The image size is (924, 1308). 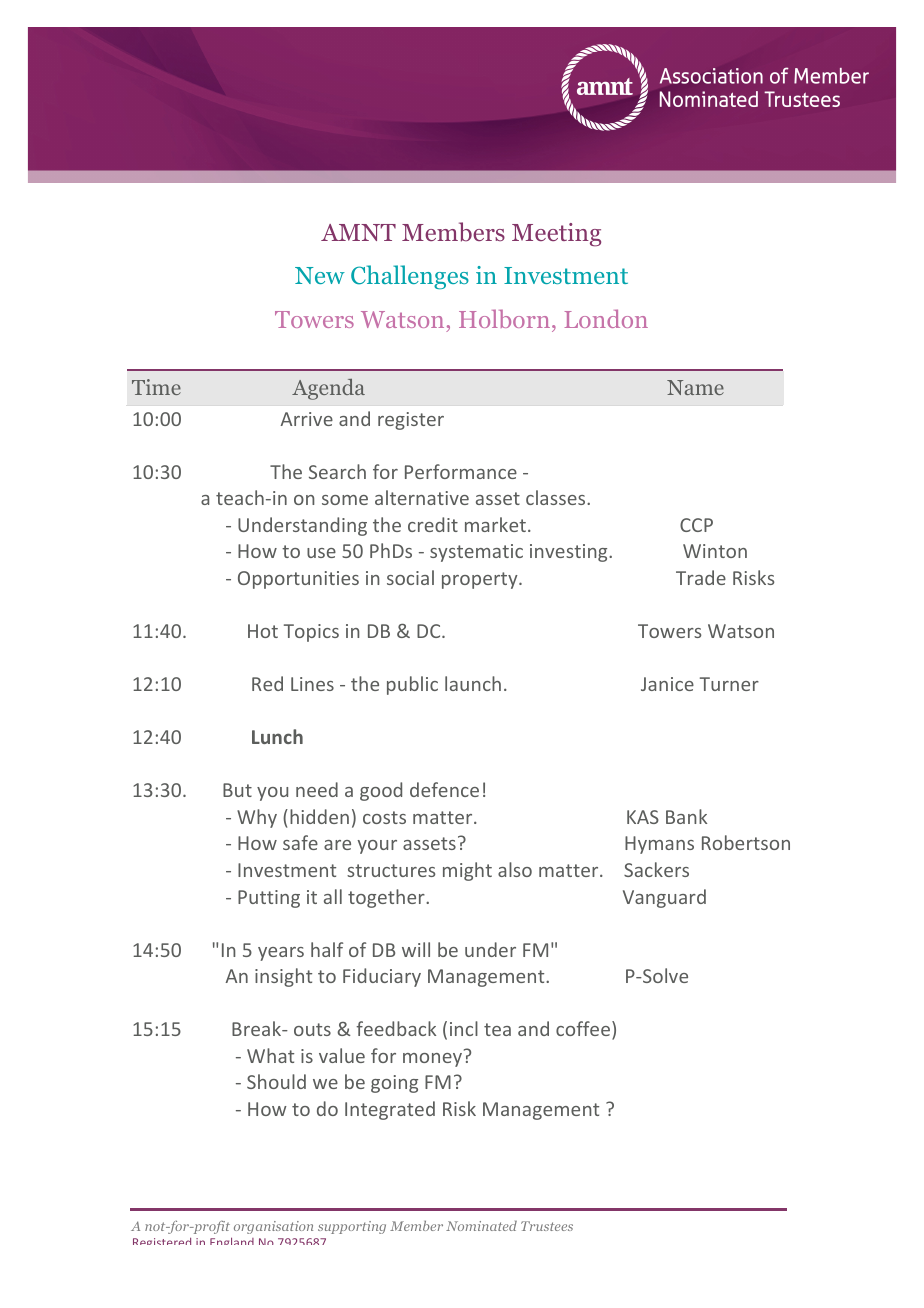 What do you see at coordinates (606, 318) in the screenshot?
I see `London` at bounding box center [606, 318].
